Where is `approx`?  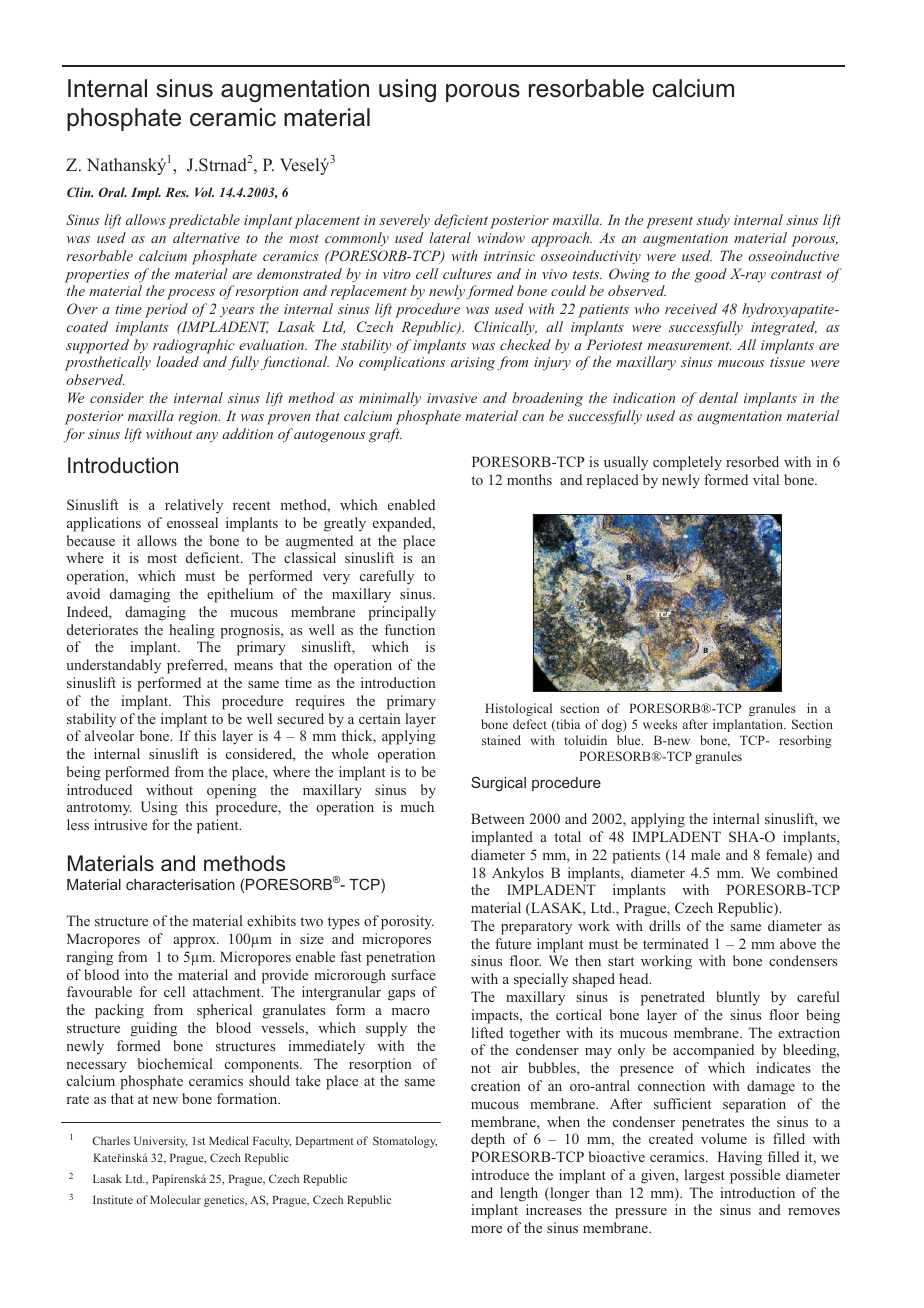 approx is located at coordinates (195, 942).
